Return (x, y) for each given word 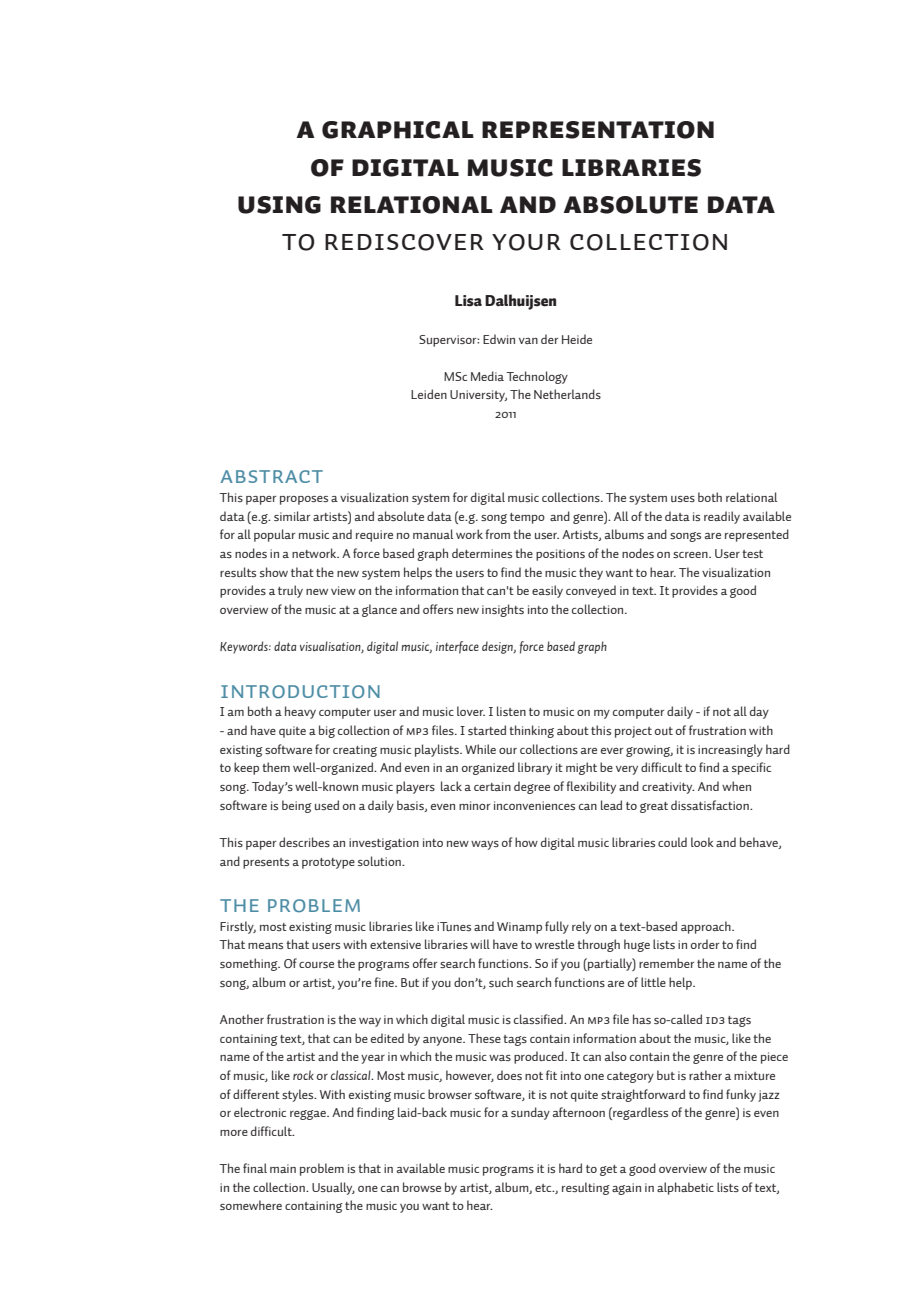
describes (304, 842)
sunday (530, 1113)
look (702, 842)
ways (485, 845)
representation (598, 130)
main (283, 1168)
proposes (304, 500)
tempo (527, 518)
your (526, 242)
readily (722, 517)
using (279, 205)
